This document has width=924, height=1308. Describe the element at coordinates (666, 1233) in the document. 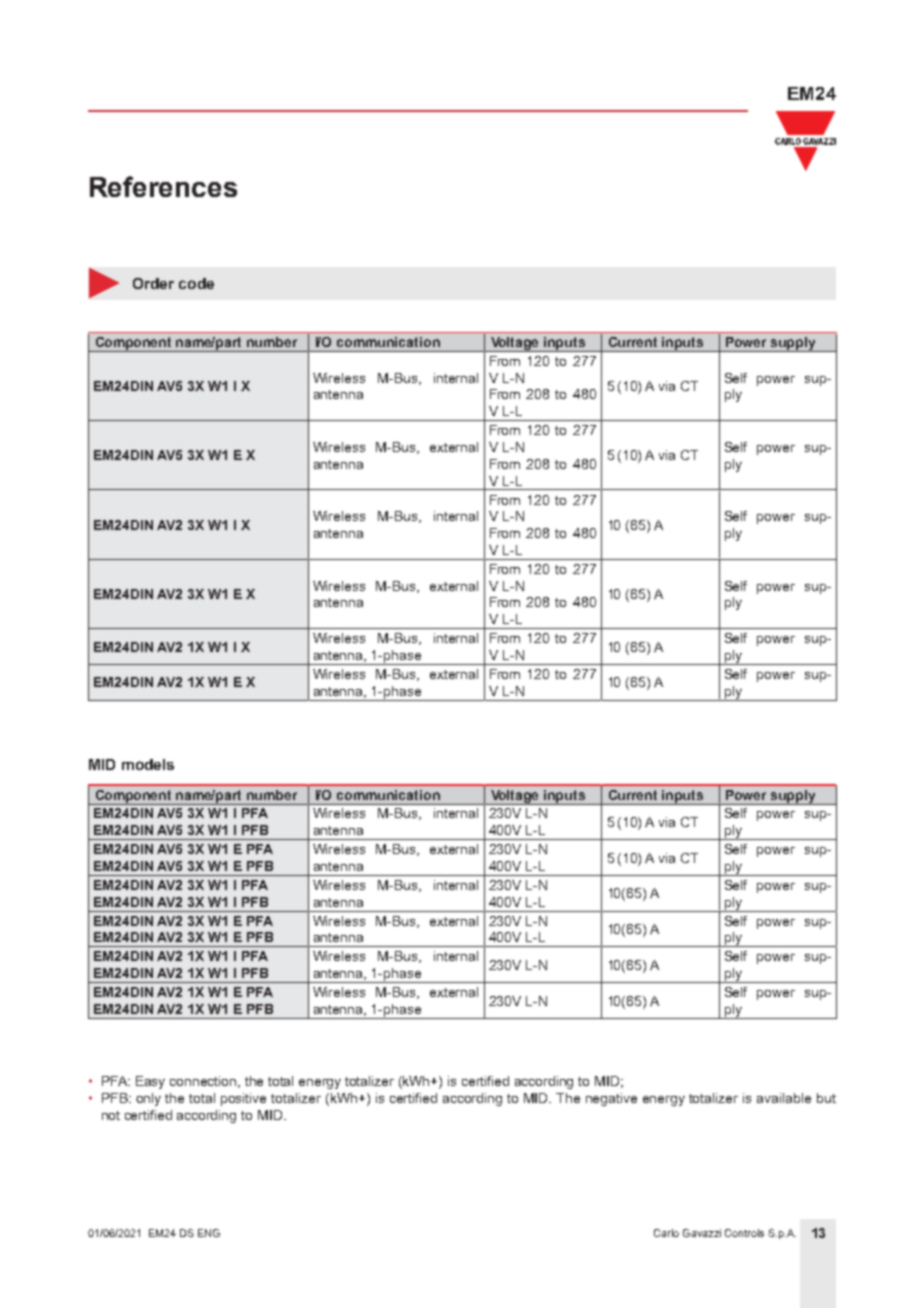

I see `Carlo` at that location.
